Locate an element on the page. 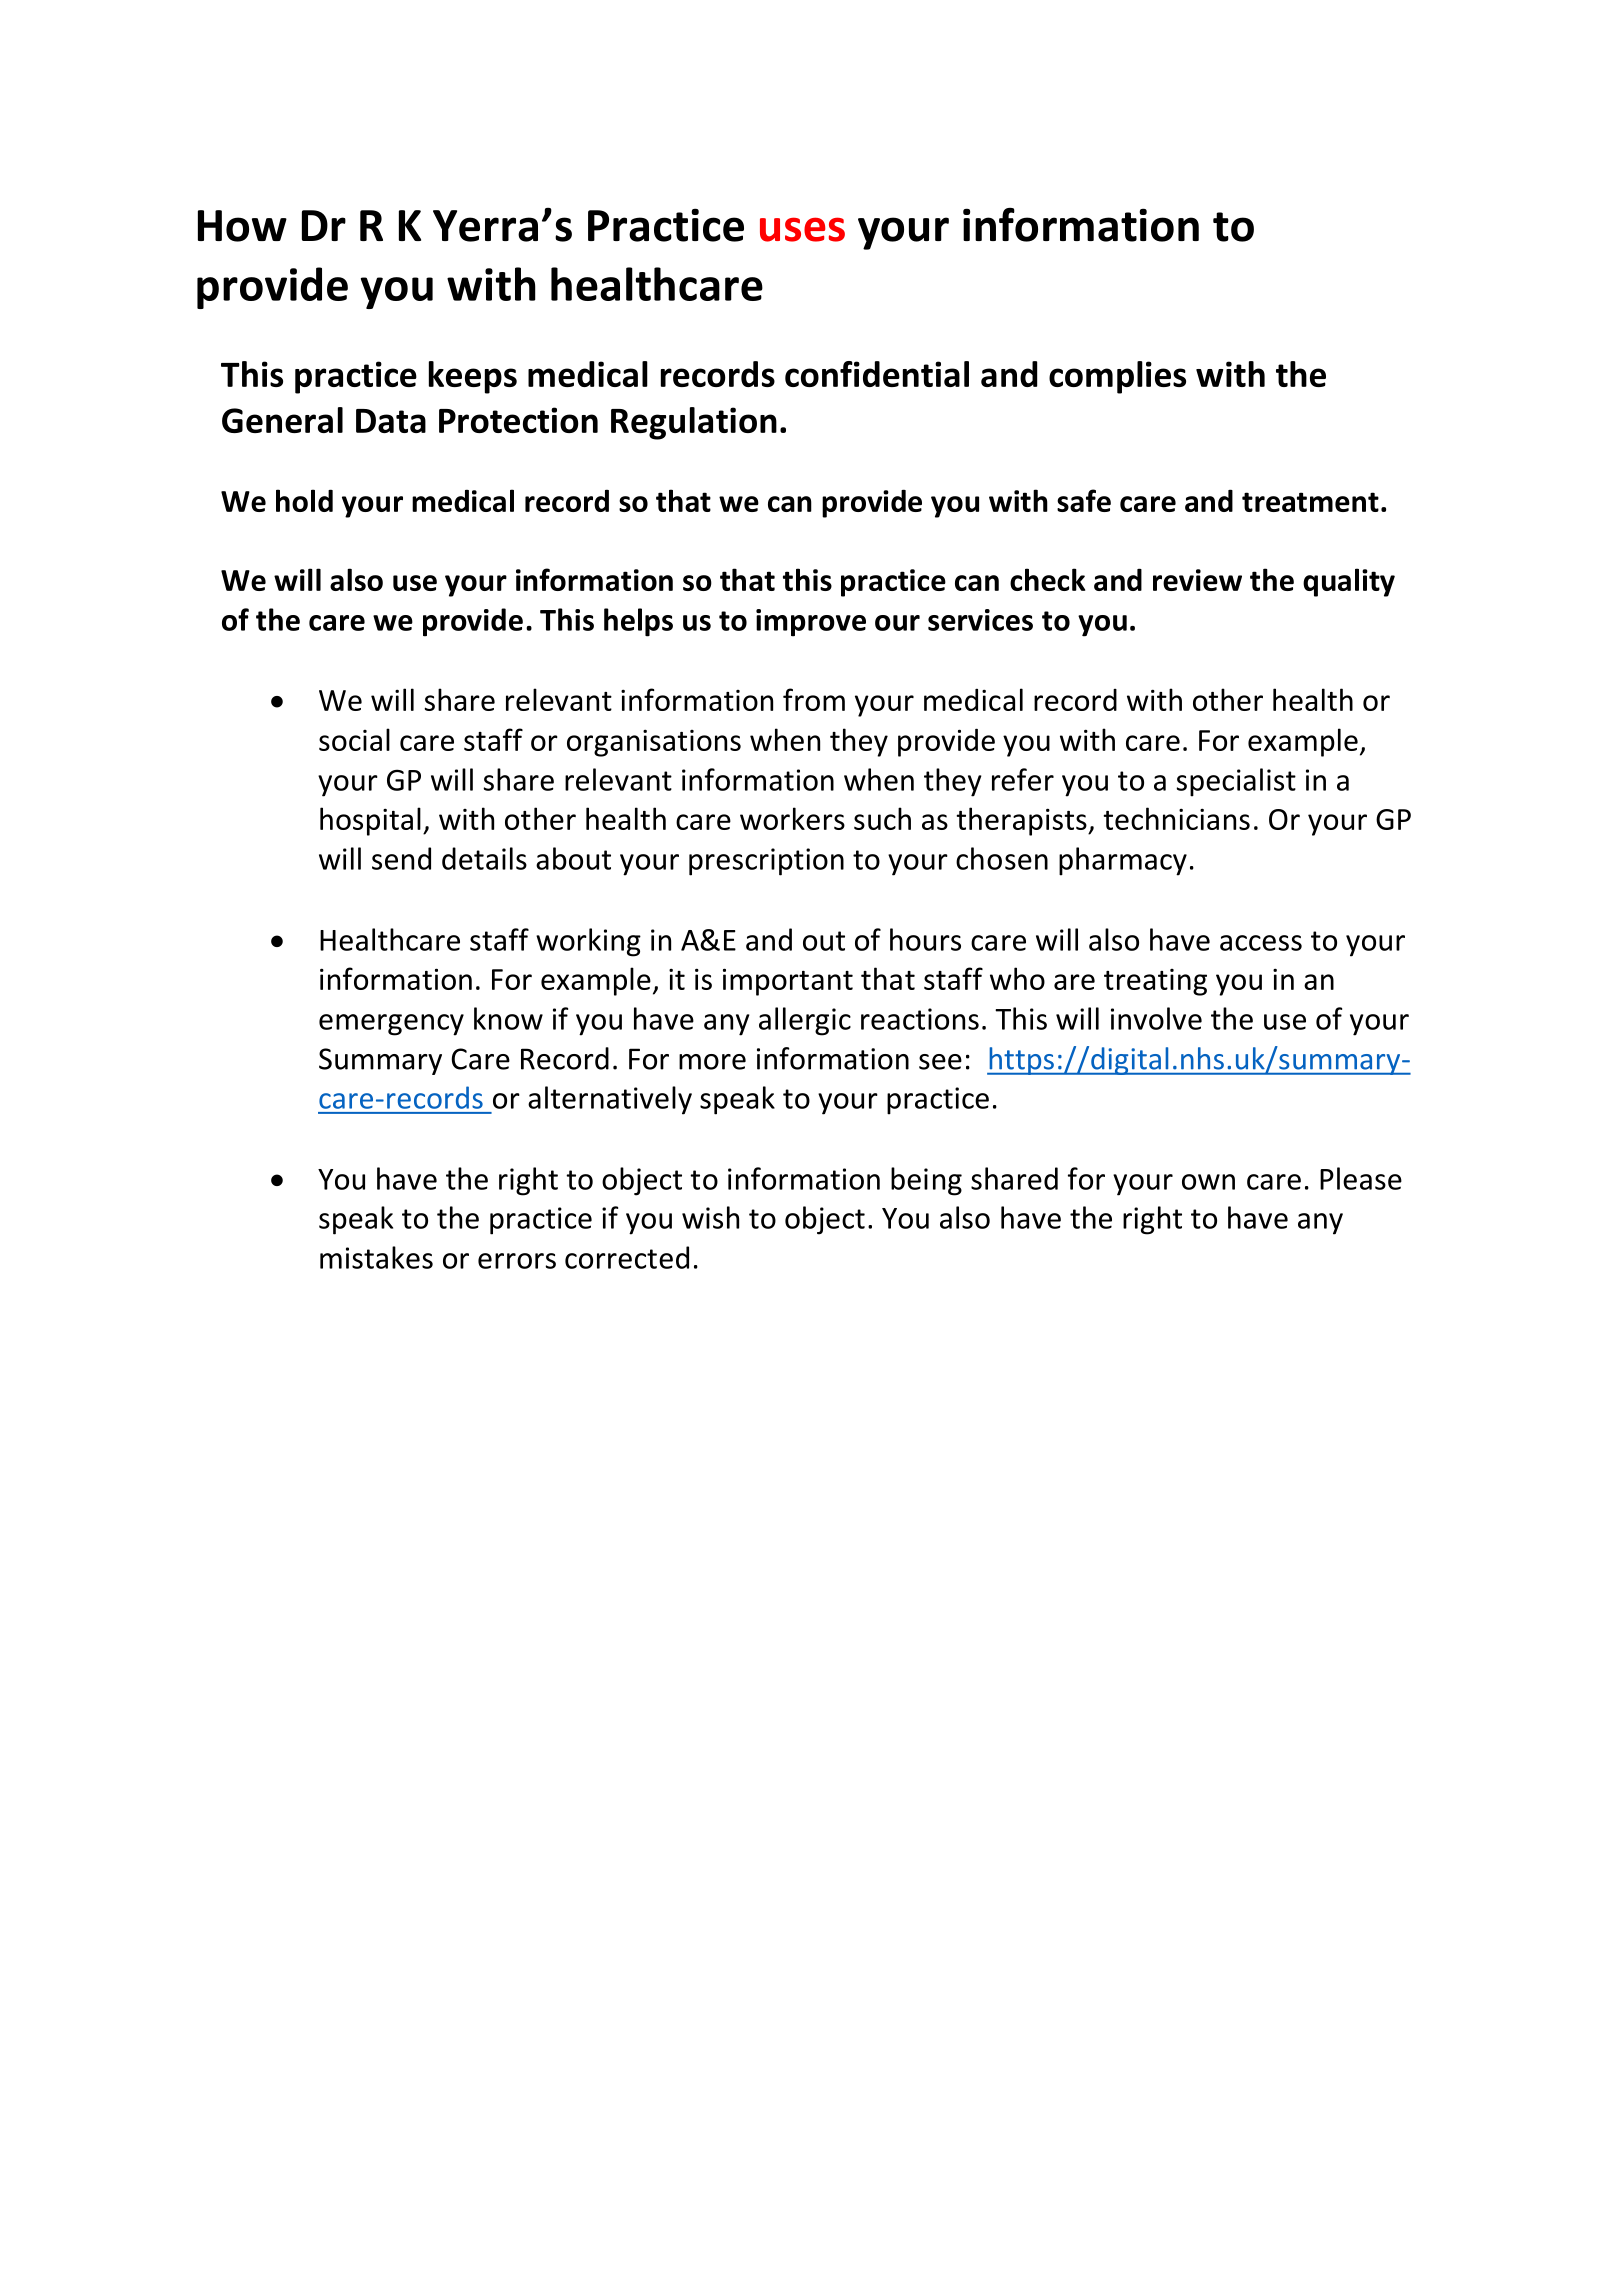  mistakes is located at coordinates (376, 1257).
